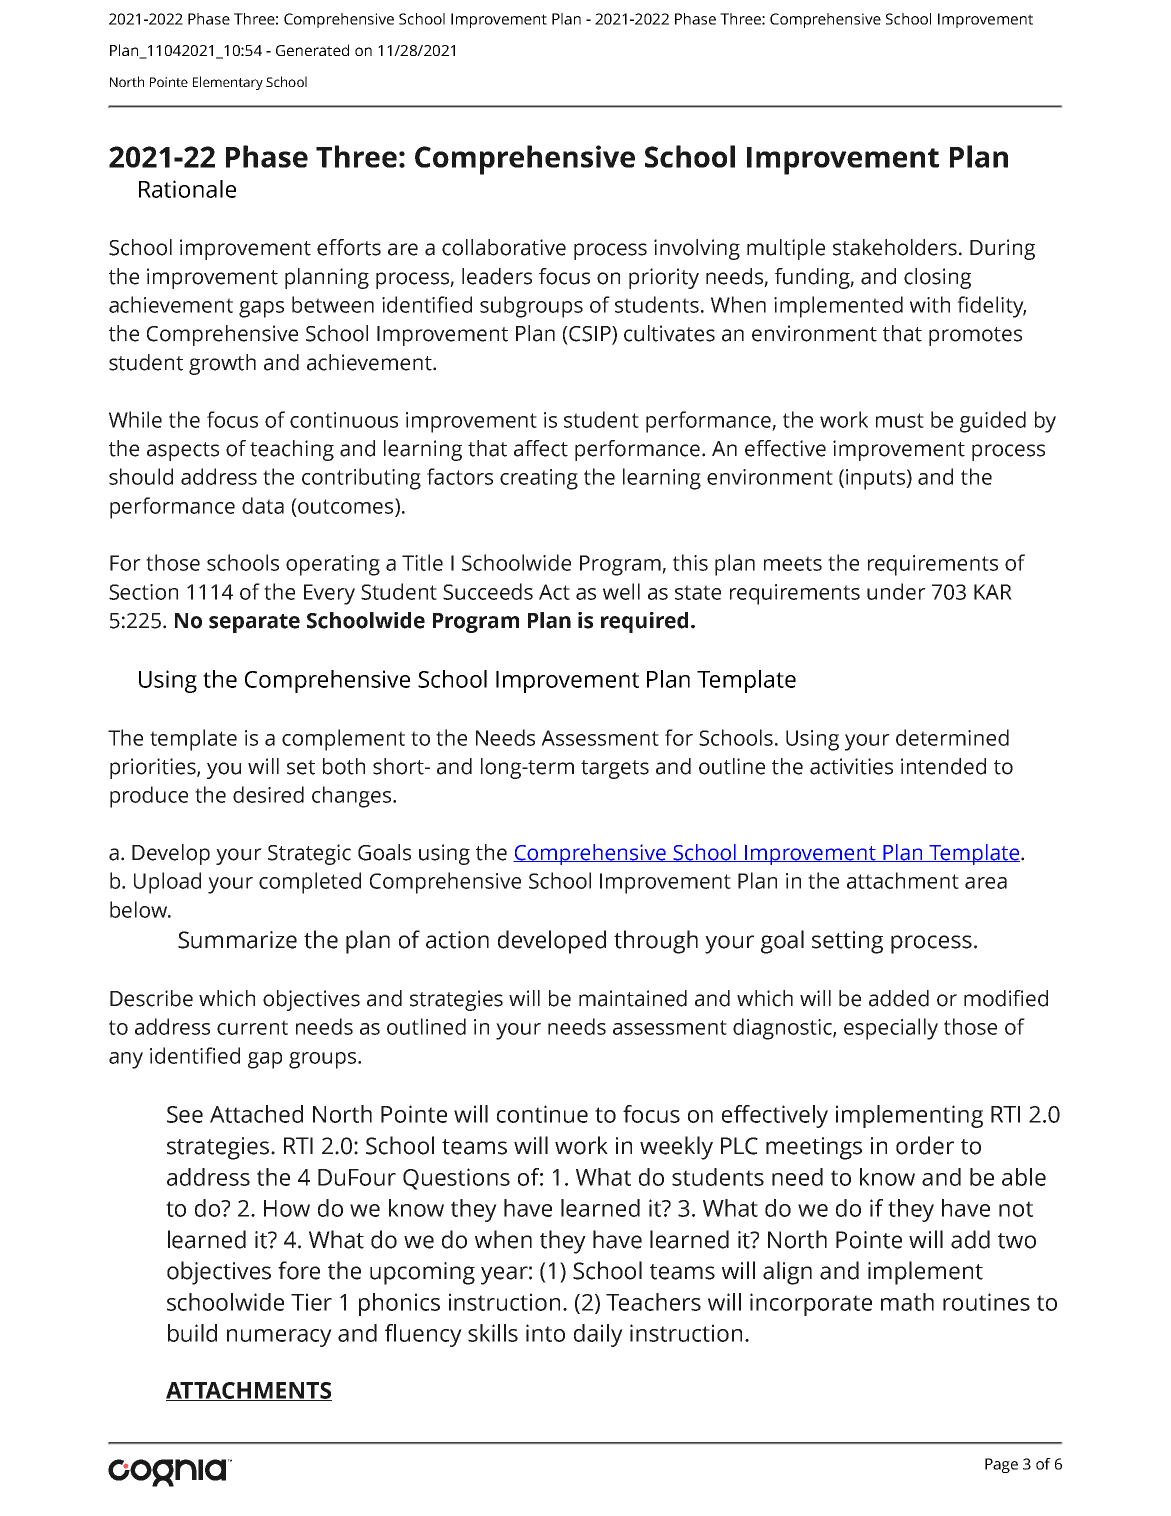 This screenshot has height=1516, width=1171. Describe the element at coordinates (256, 1114) in the screenshot. I see `Attached` at that location.
